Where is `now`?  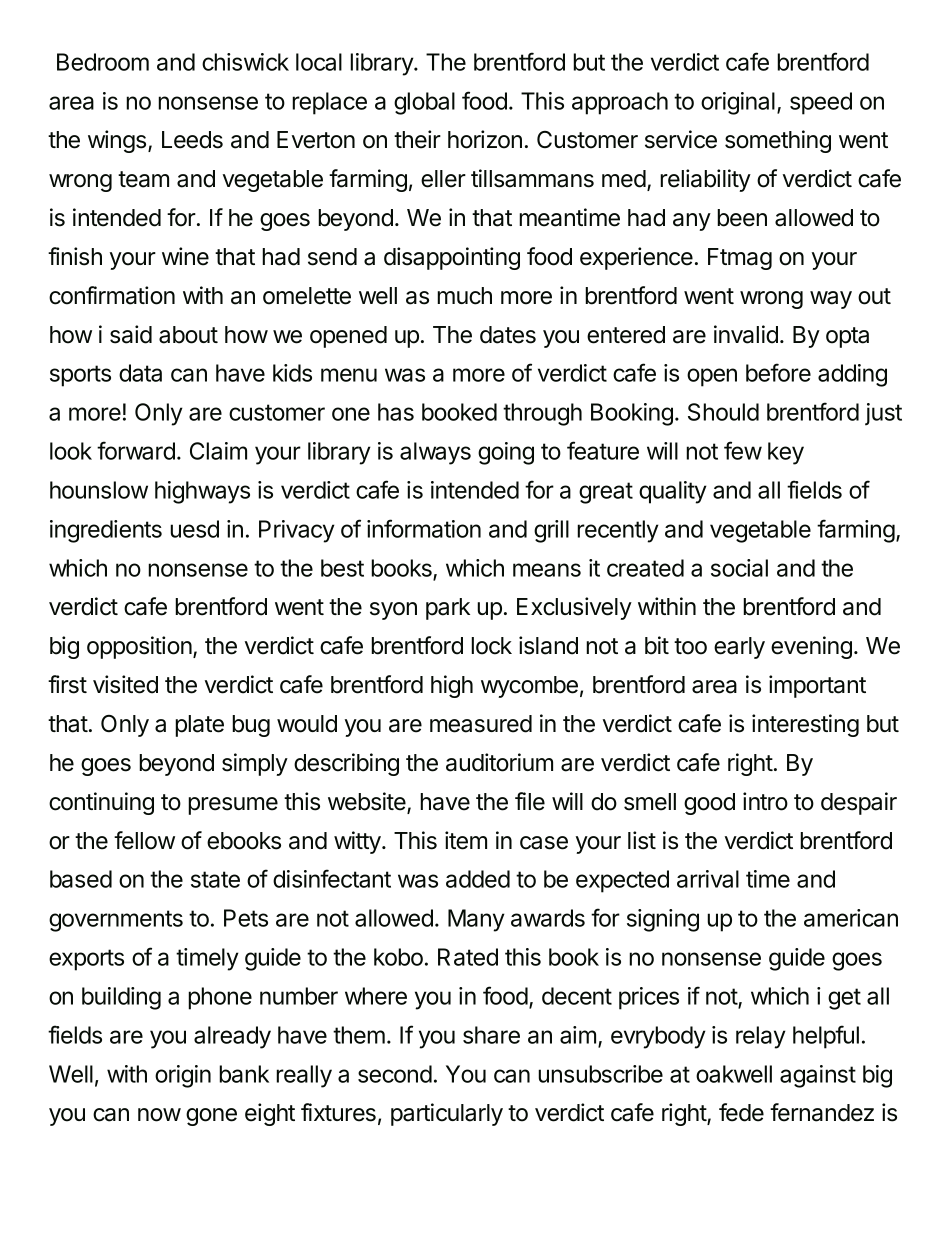
now is located at coordinates (159, 1115).
